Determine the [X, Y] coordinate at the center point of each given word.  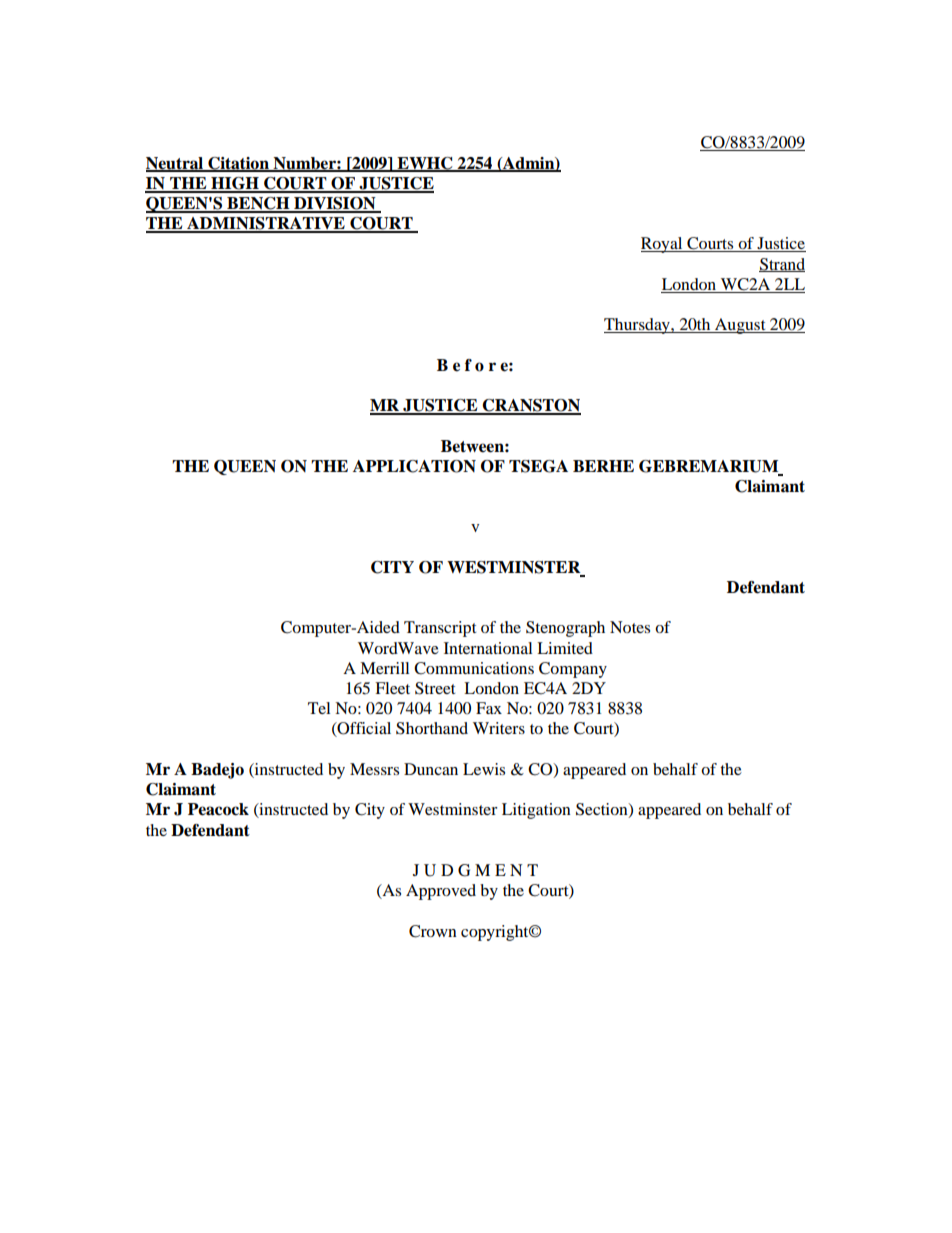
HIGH [235, 184]
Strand [782, 265]
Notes [630, 627]
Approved [441, 892]
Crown [433, 931]
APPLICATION [414, 466]
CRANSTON [531, 406]
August [740, 326]
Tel [319, 708]
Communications [474, 668]
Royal [663, 245]
